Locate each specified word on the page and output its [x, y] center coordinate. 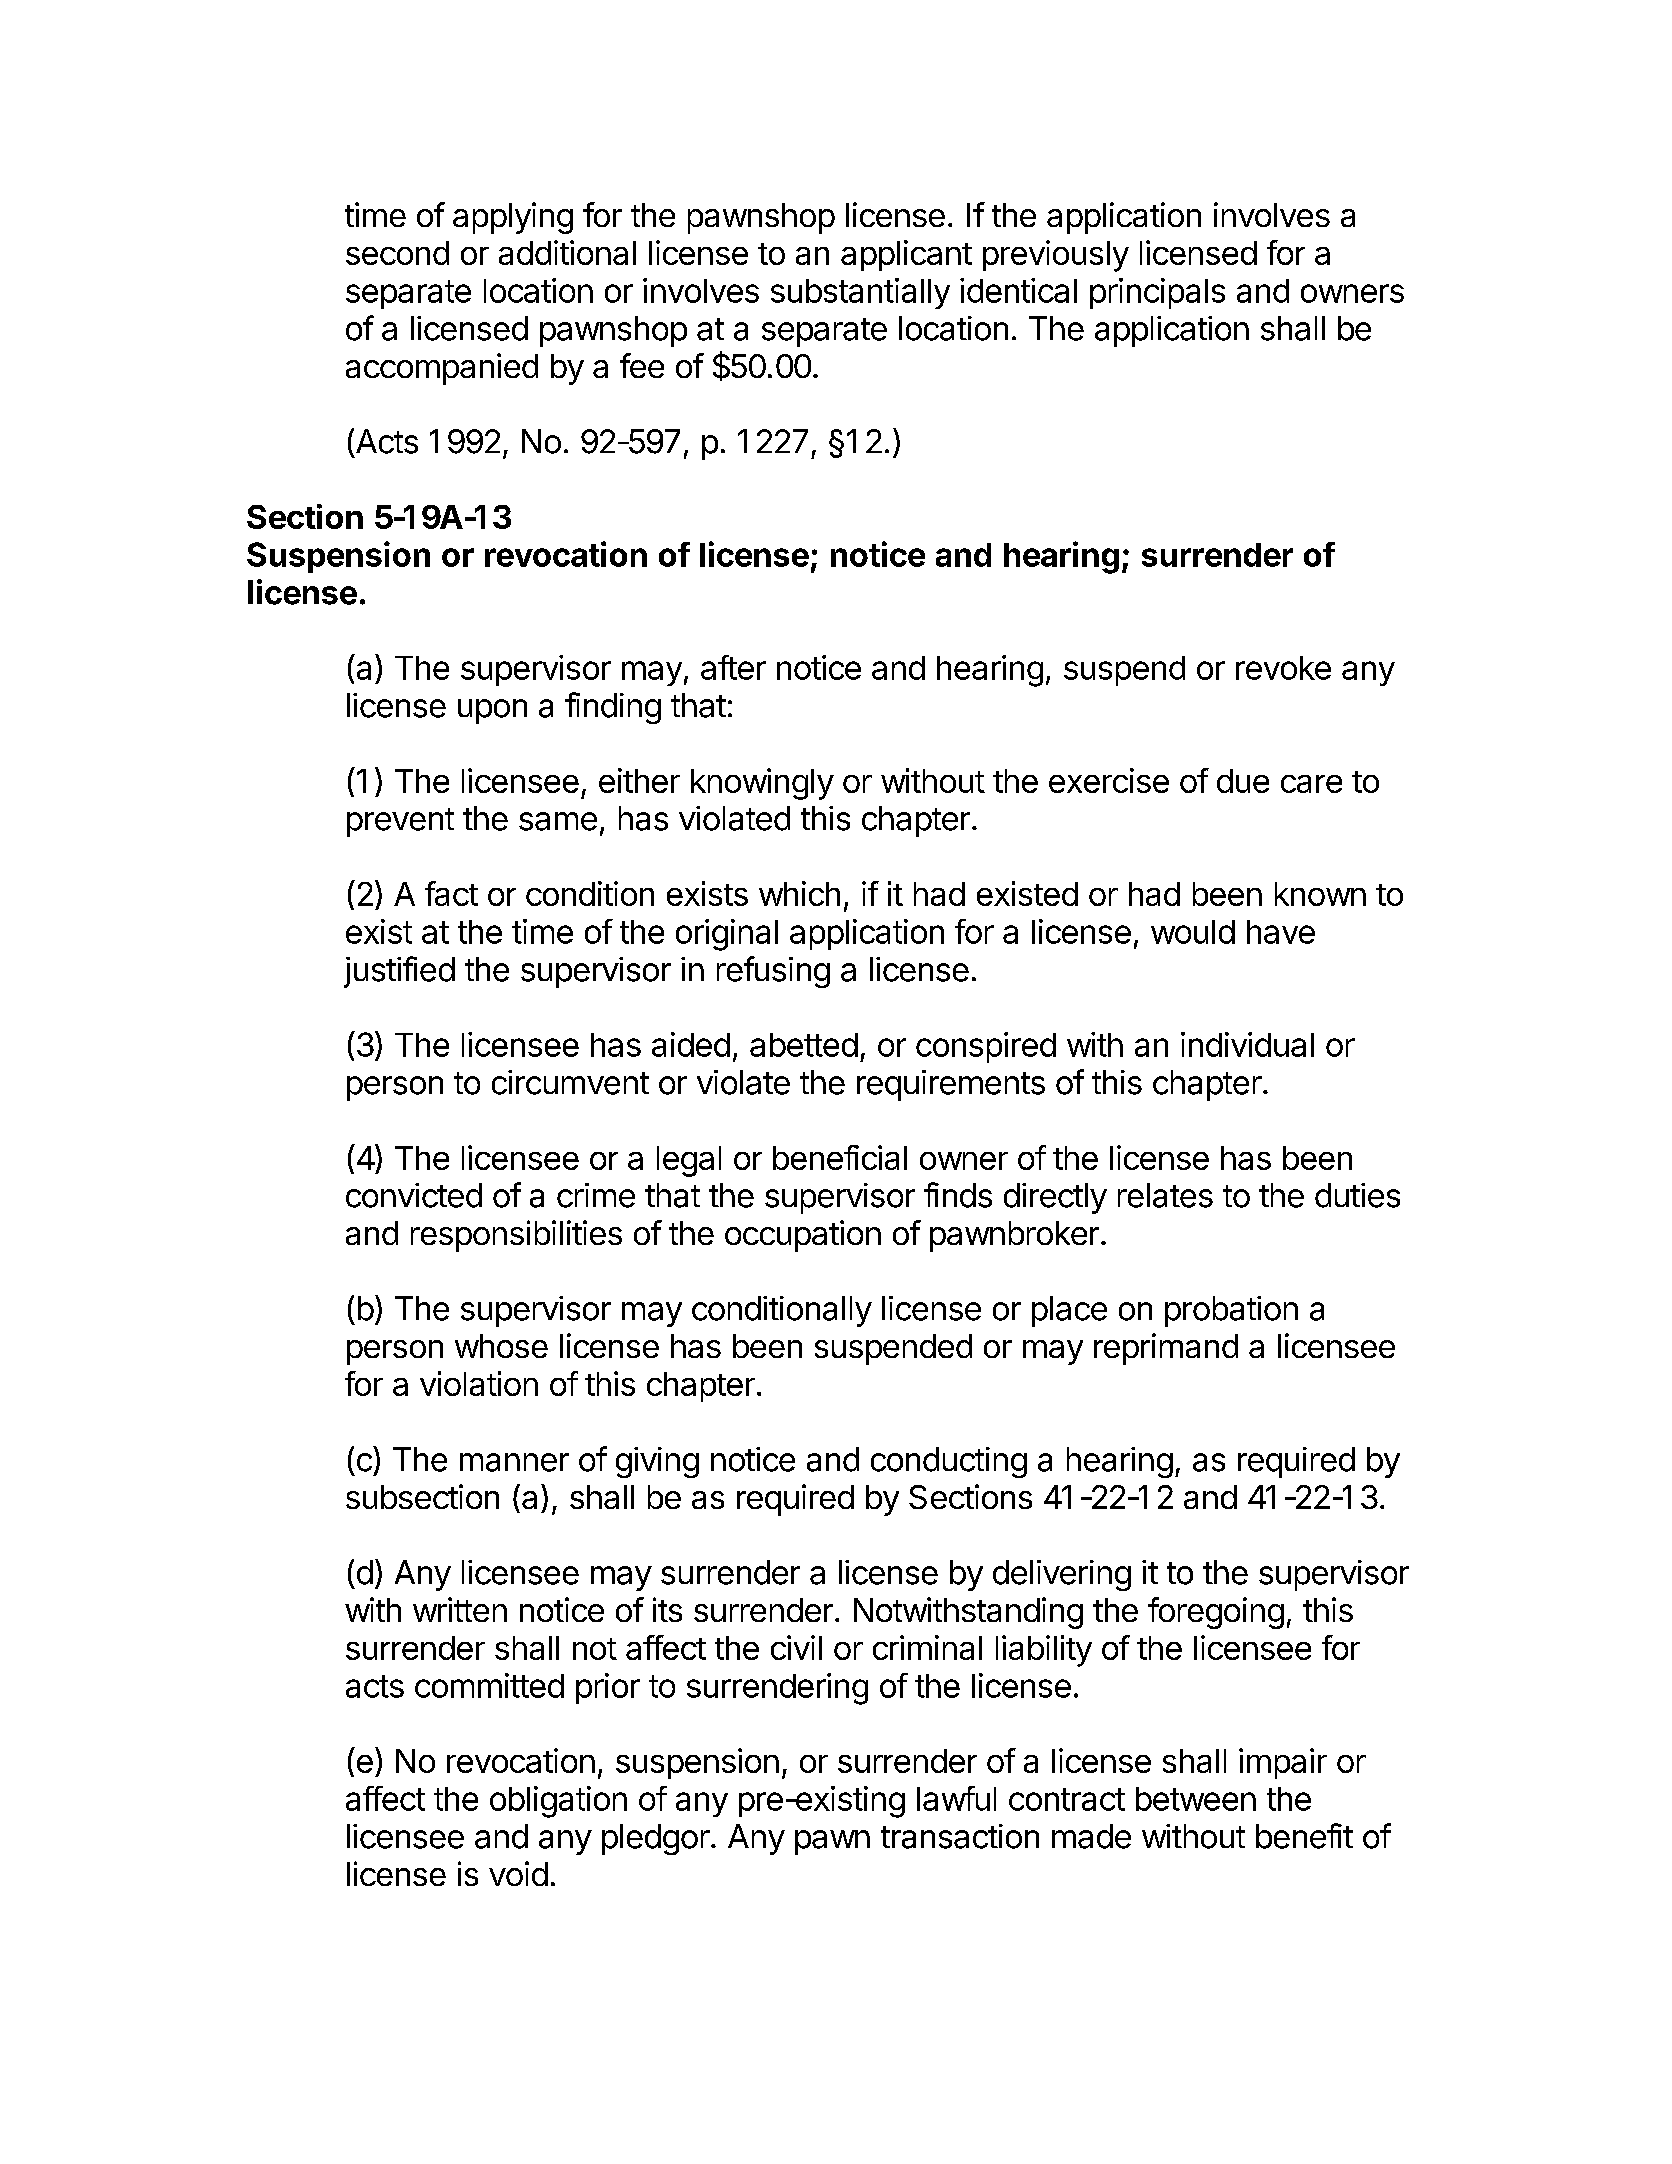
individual [1247, 1044]
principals [1157, 293]
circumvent [570, 1082]
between [1196, 1799]
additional [567, 252]
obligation [558, 1802]
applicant [906, 255]
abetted [804, 1045]
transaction [960, 1836]
